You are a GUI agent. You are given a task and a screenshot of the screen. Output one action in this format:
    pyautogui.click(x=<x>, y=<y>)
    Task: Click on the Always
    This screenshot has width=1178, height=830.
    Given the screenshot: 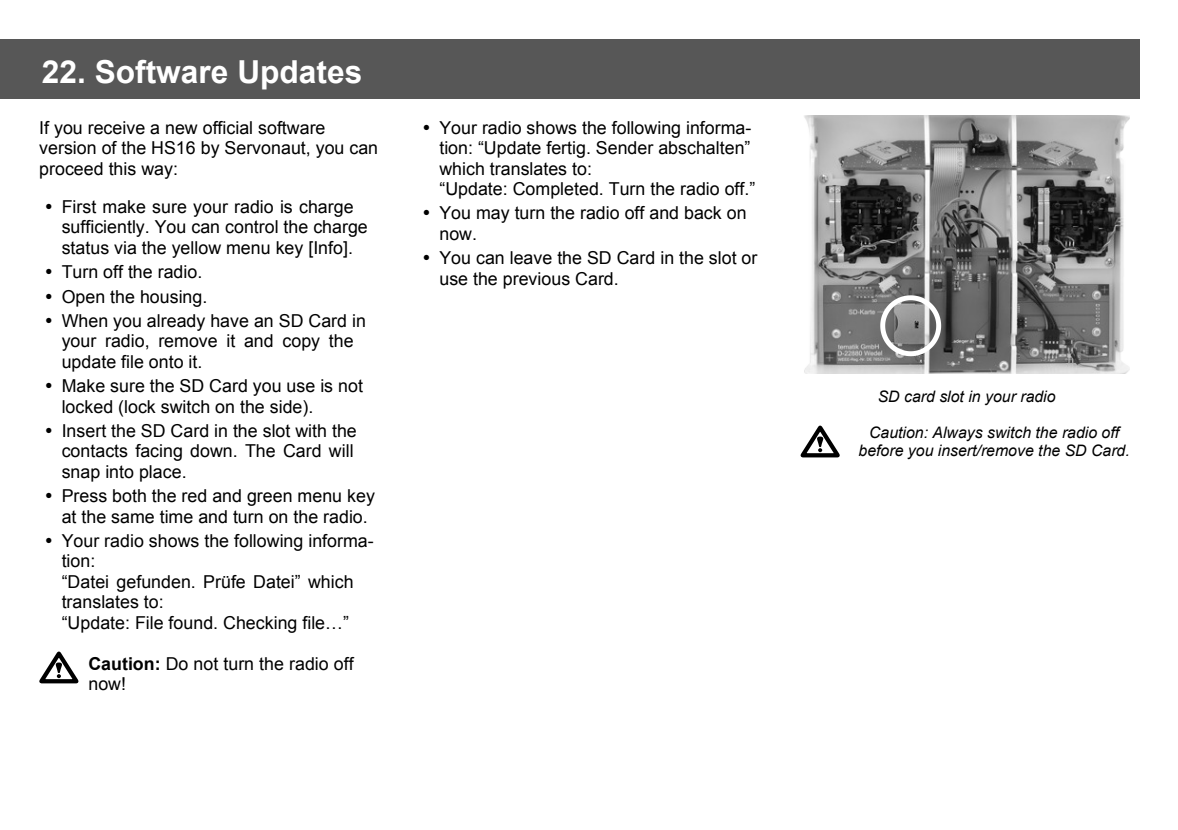 What is the action you would take?
    pyautogui.click(x=957, y=433)
